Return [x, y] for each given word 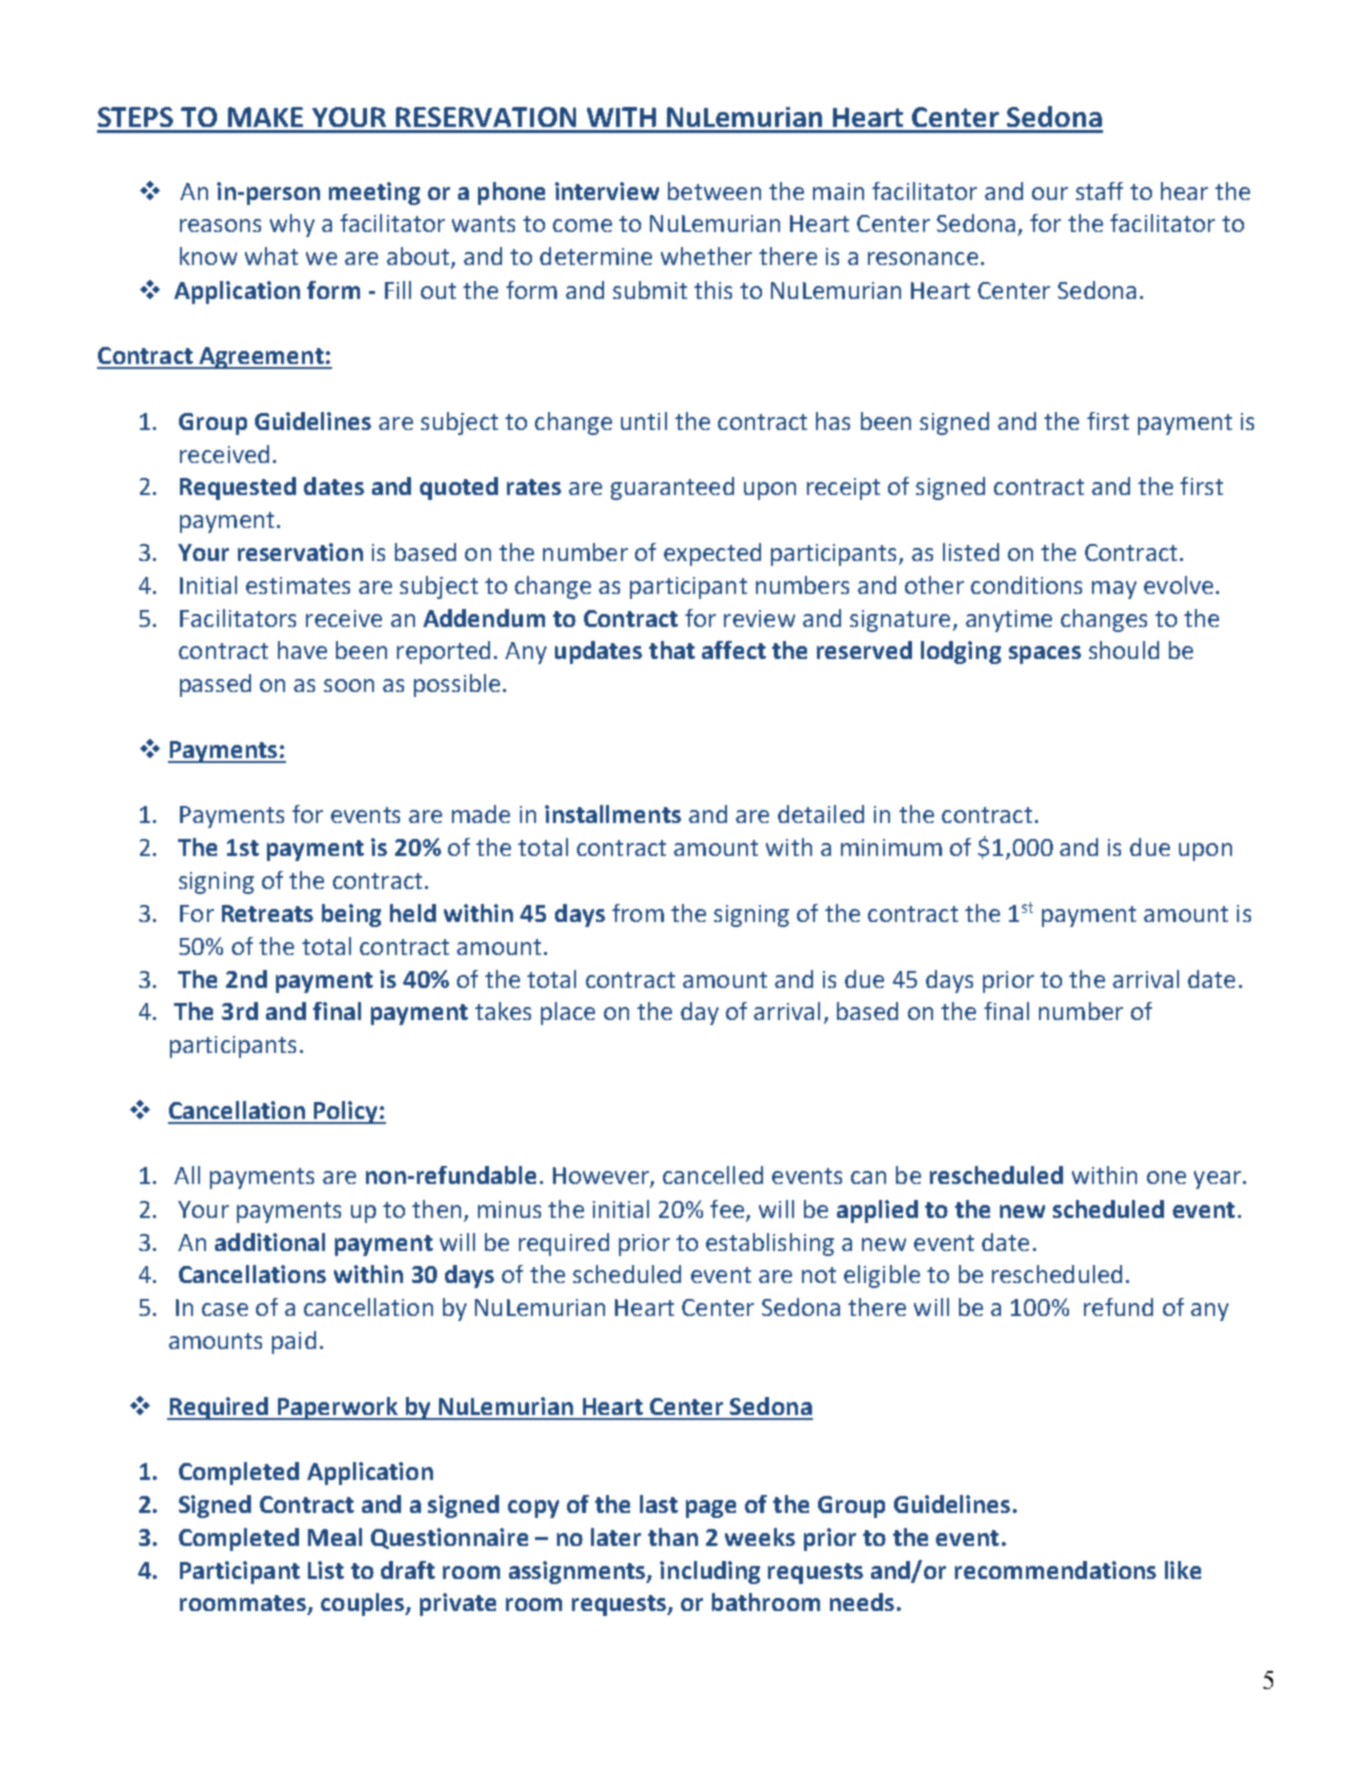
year [1217, 1180]
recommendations [1055, 1570]
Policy [345, 1112]
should [1124, 650]
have [302, 650]
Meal [335, 1537]
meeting [374, 193]
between [714, 191]
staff [1099, 191]
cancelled [713, 1175]
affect [734, 650]
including [710, 1572]
